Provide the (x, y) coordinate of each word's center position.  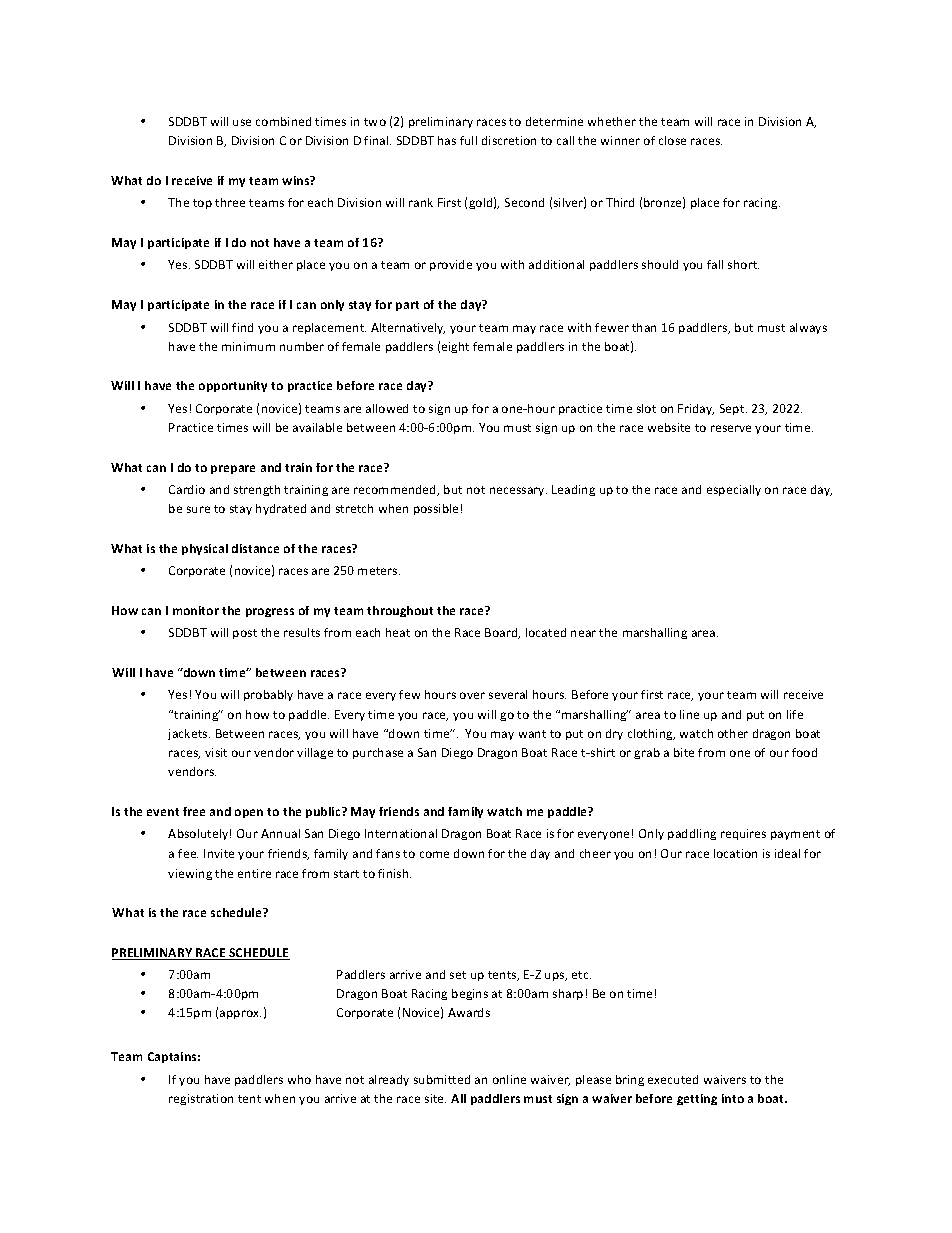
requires (743, 834)
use (242, 122)
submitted (442, 1079)
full (468, 140)
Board (502, 633)
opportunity (233, 386)
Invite (219, 853)
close (672, 140)
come (434, 854)
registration (201, 1099)
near (583, 633)
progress (270, 612)
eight (455, 347)
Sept (733, 409)
